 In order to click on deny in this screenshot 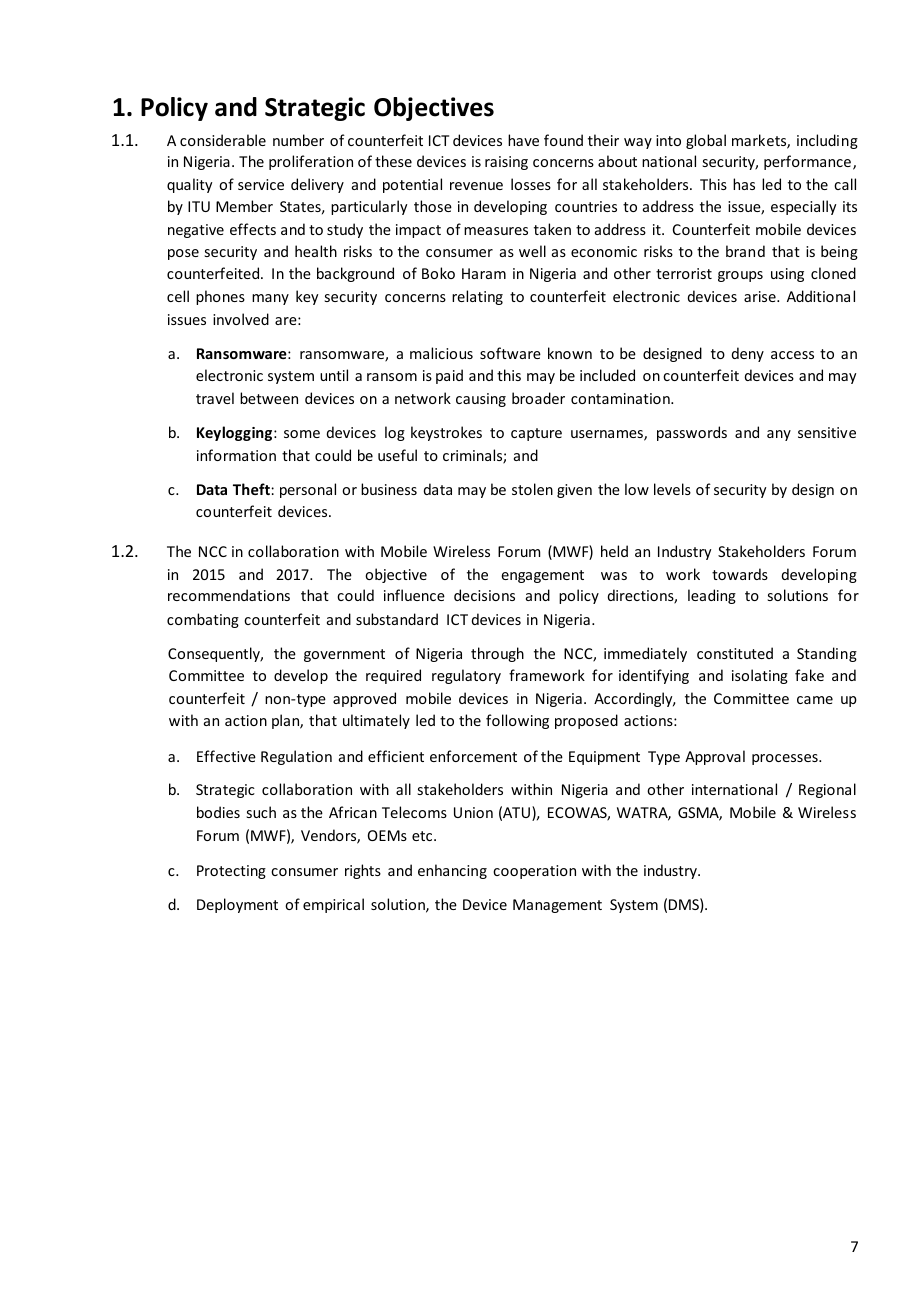, I will do `click(748, 354)`.
